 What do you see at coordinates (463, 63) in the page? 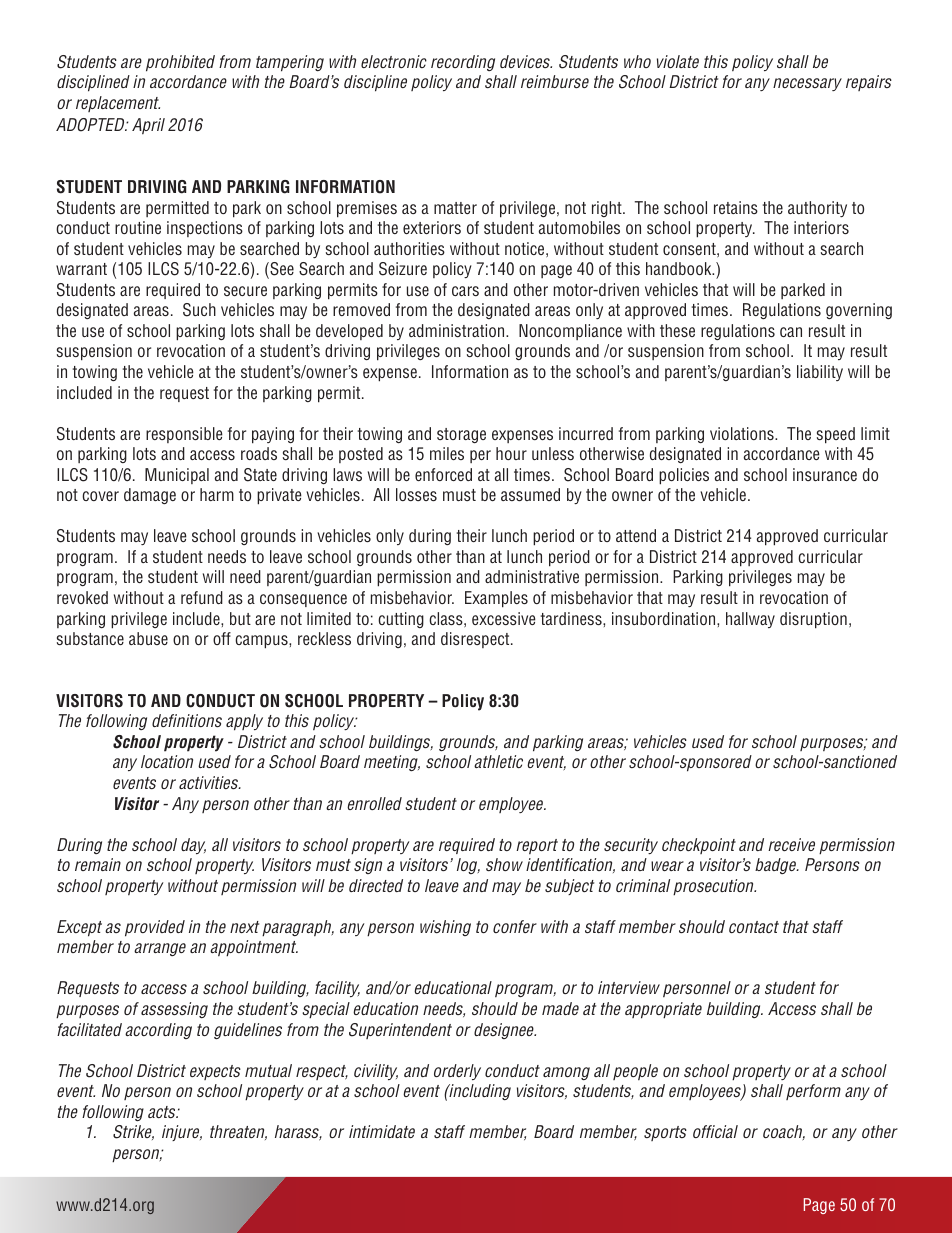
I see `recording` at bounding box center [463, 63].
